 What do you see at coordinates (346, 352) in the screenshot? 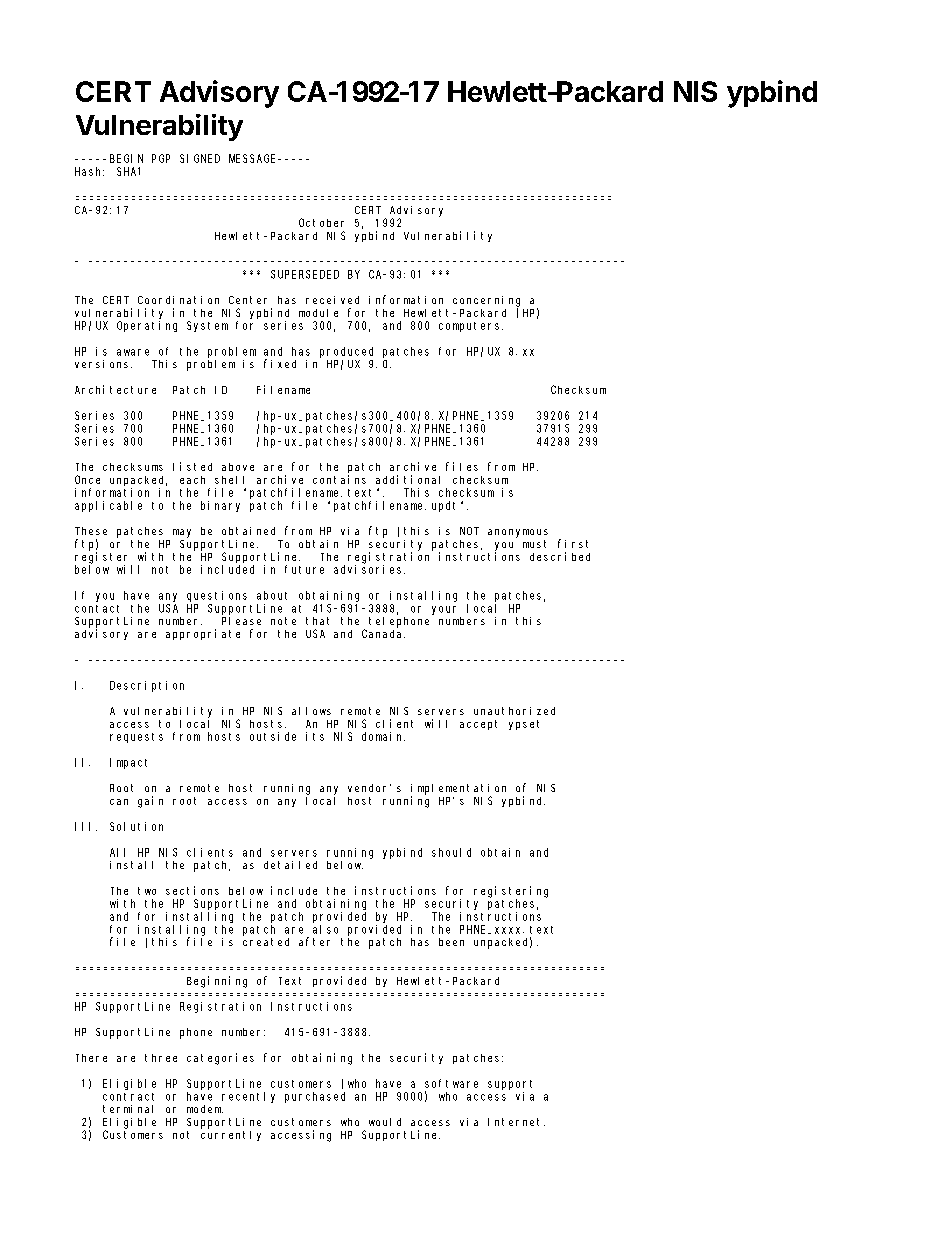
I see `produced` at bounding box center [346, 352].
